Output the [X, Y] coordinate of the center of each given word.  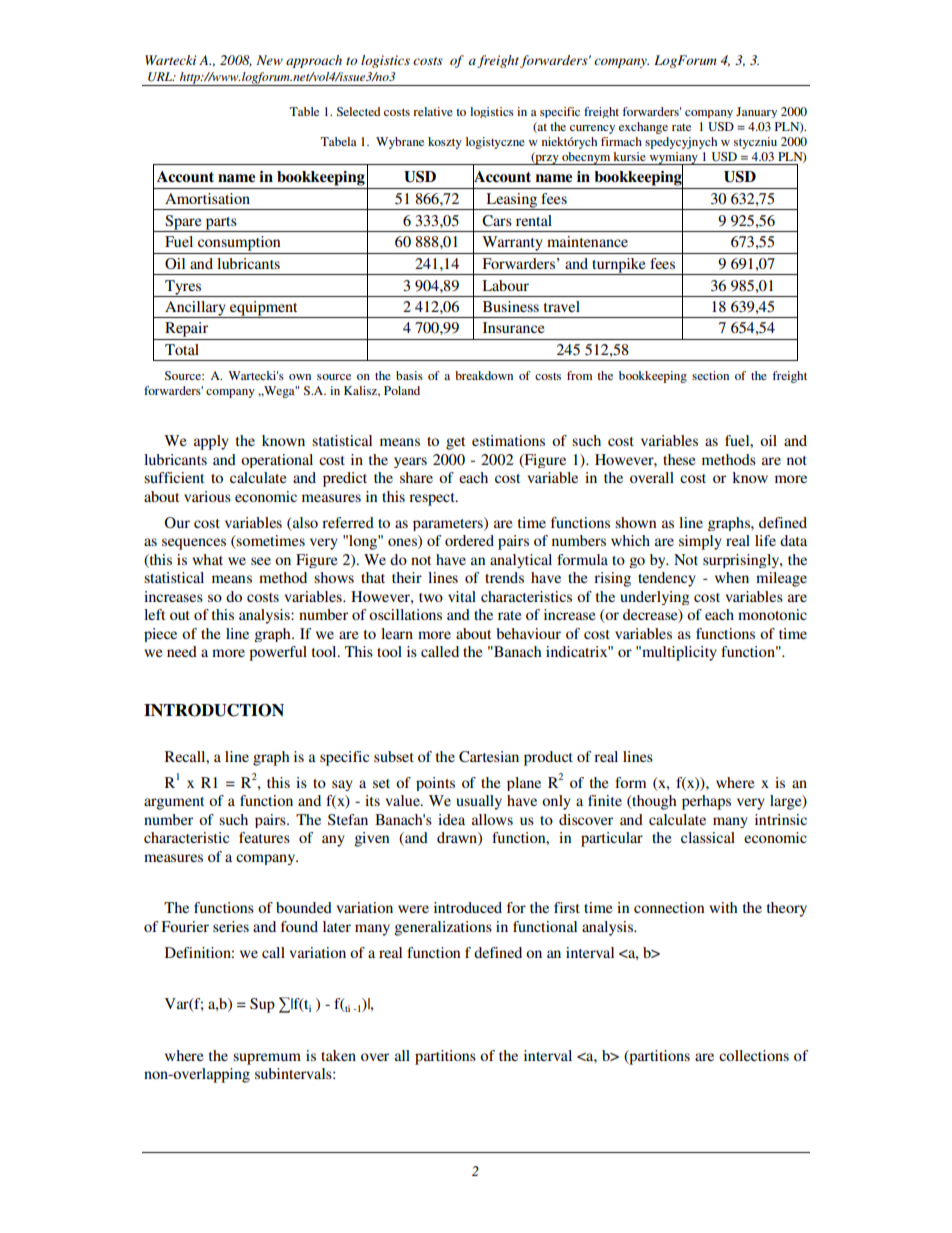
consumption [239, 243]
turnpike [619, 266]
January [756, 112]
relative [433, 111]
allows [492, 819]
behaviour [528, 633]
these [679, 459]
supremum [267, 1059]
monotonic [772, 614]
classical [708, 837]
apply [211, 442]
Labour [505, 285]
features [264, 837]
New [269, 60]
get [455, 443]
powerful [278, 653]
